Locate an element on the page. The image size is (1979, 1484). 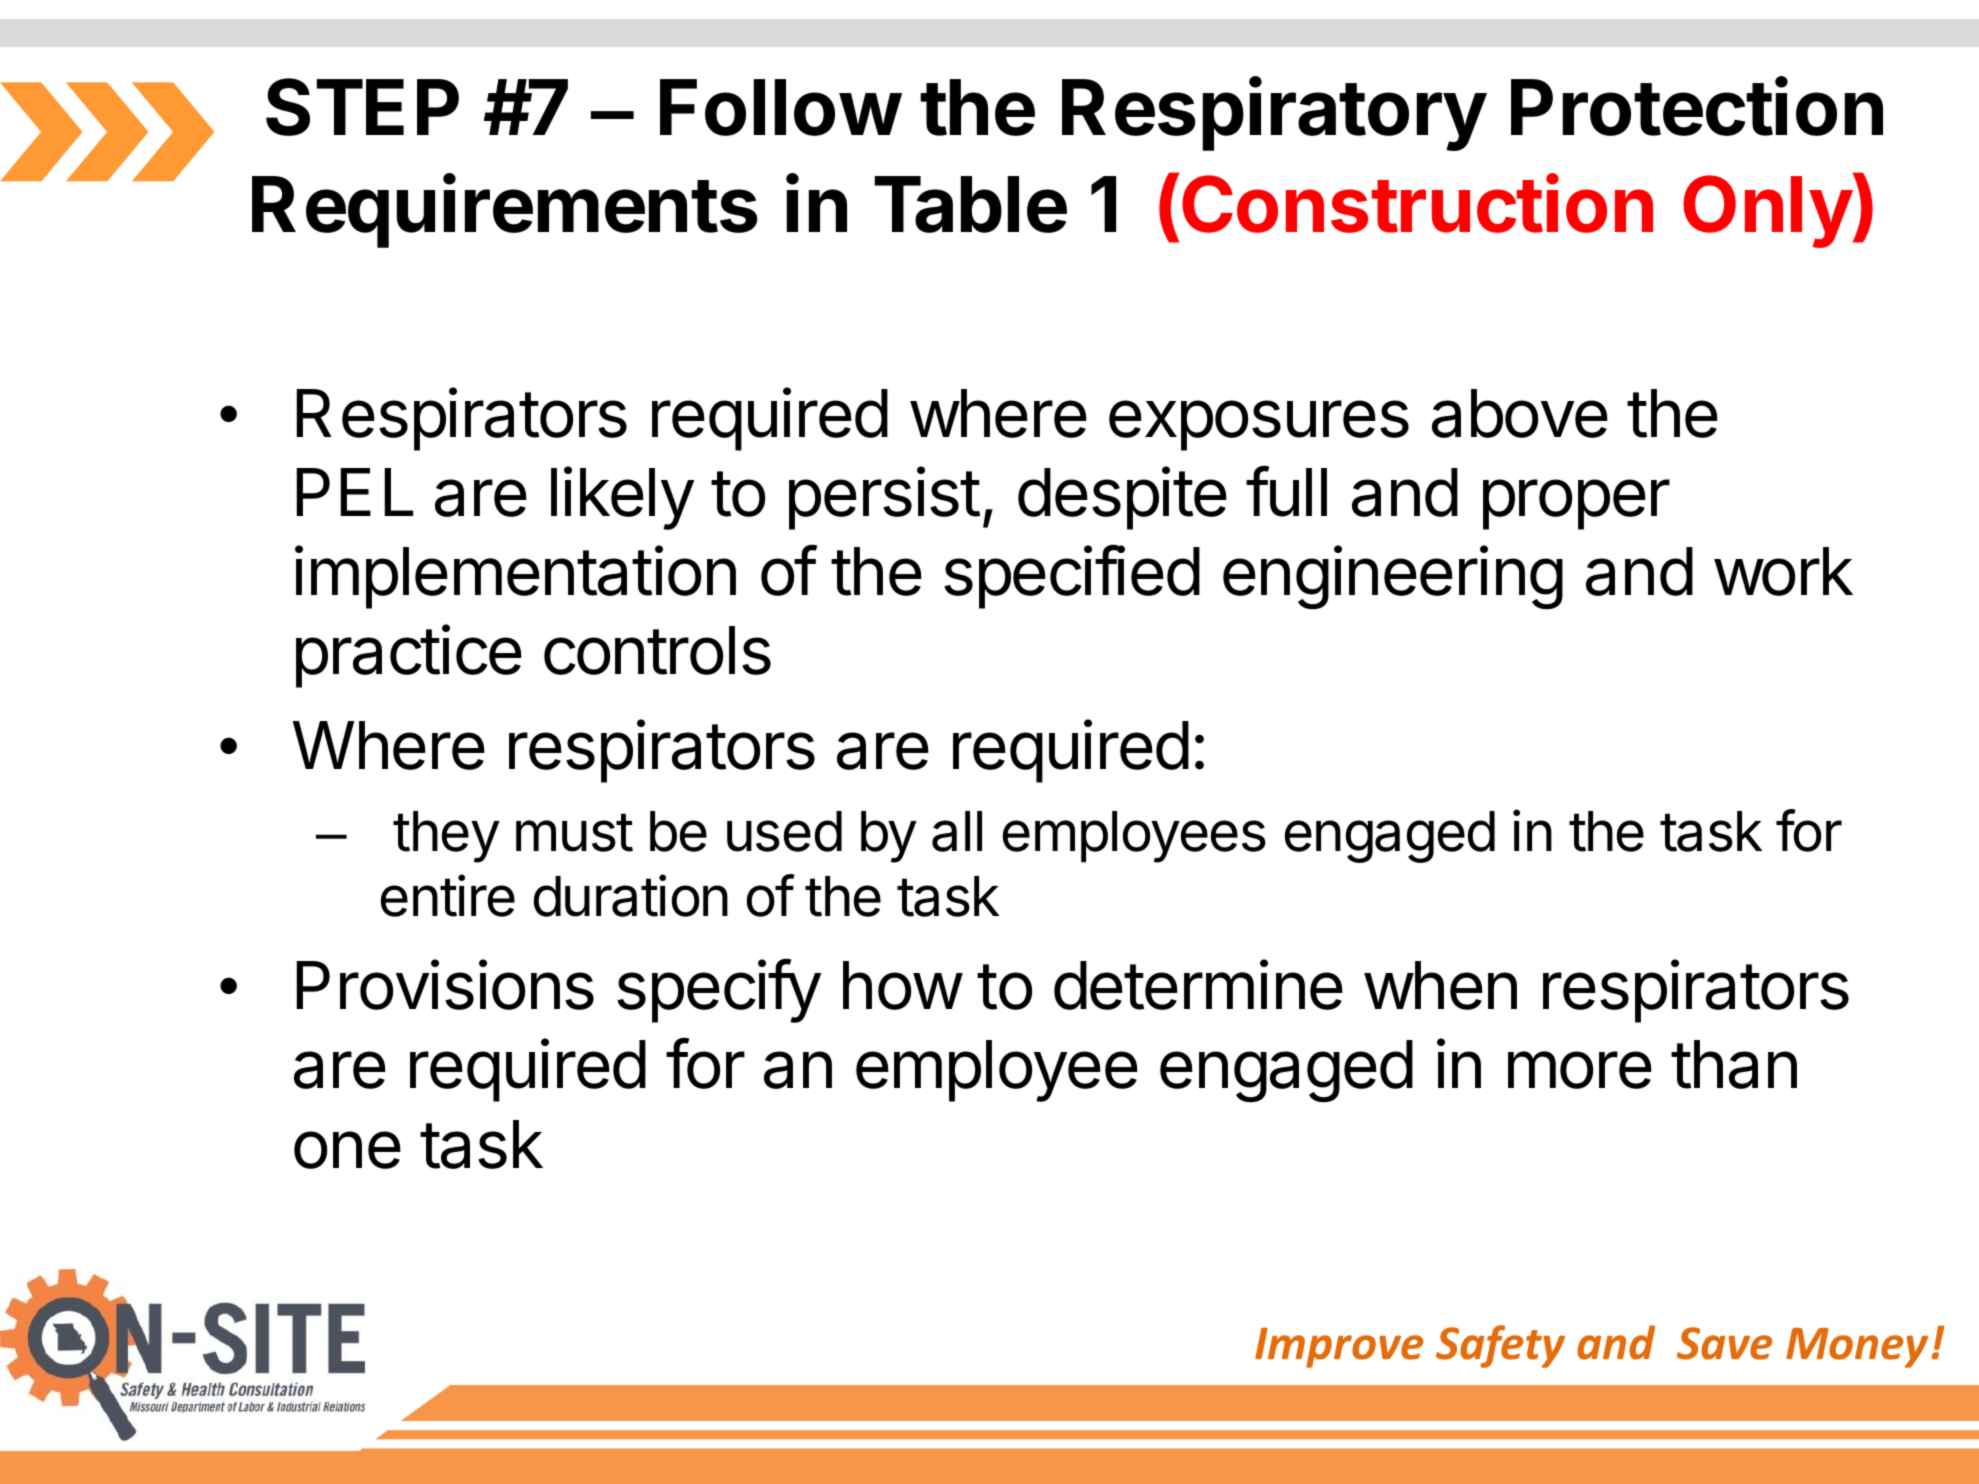
Provisions is located at coordinates (445, 985).
